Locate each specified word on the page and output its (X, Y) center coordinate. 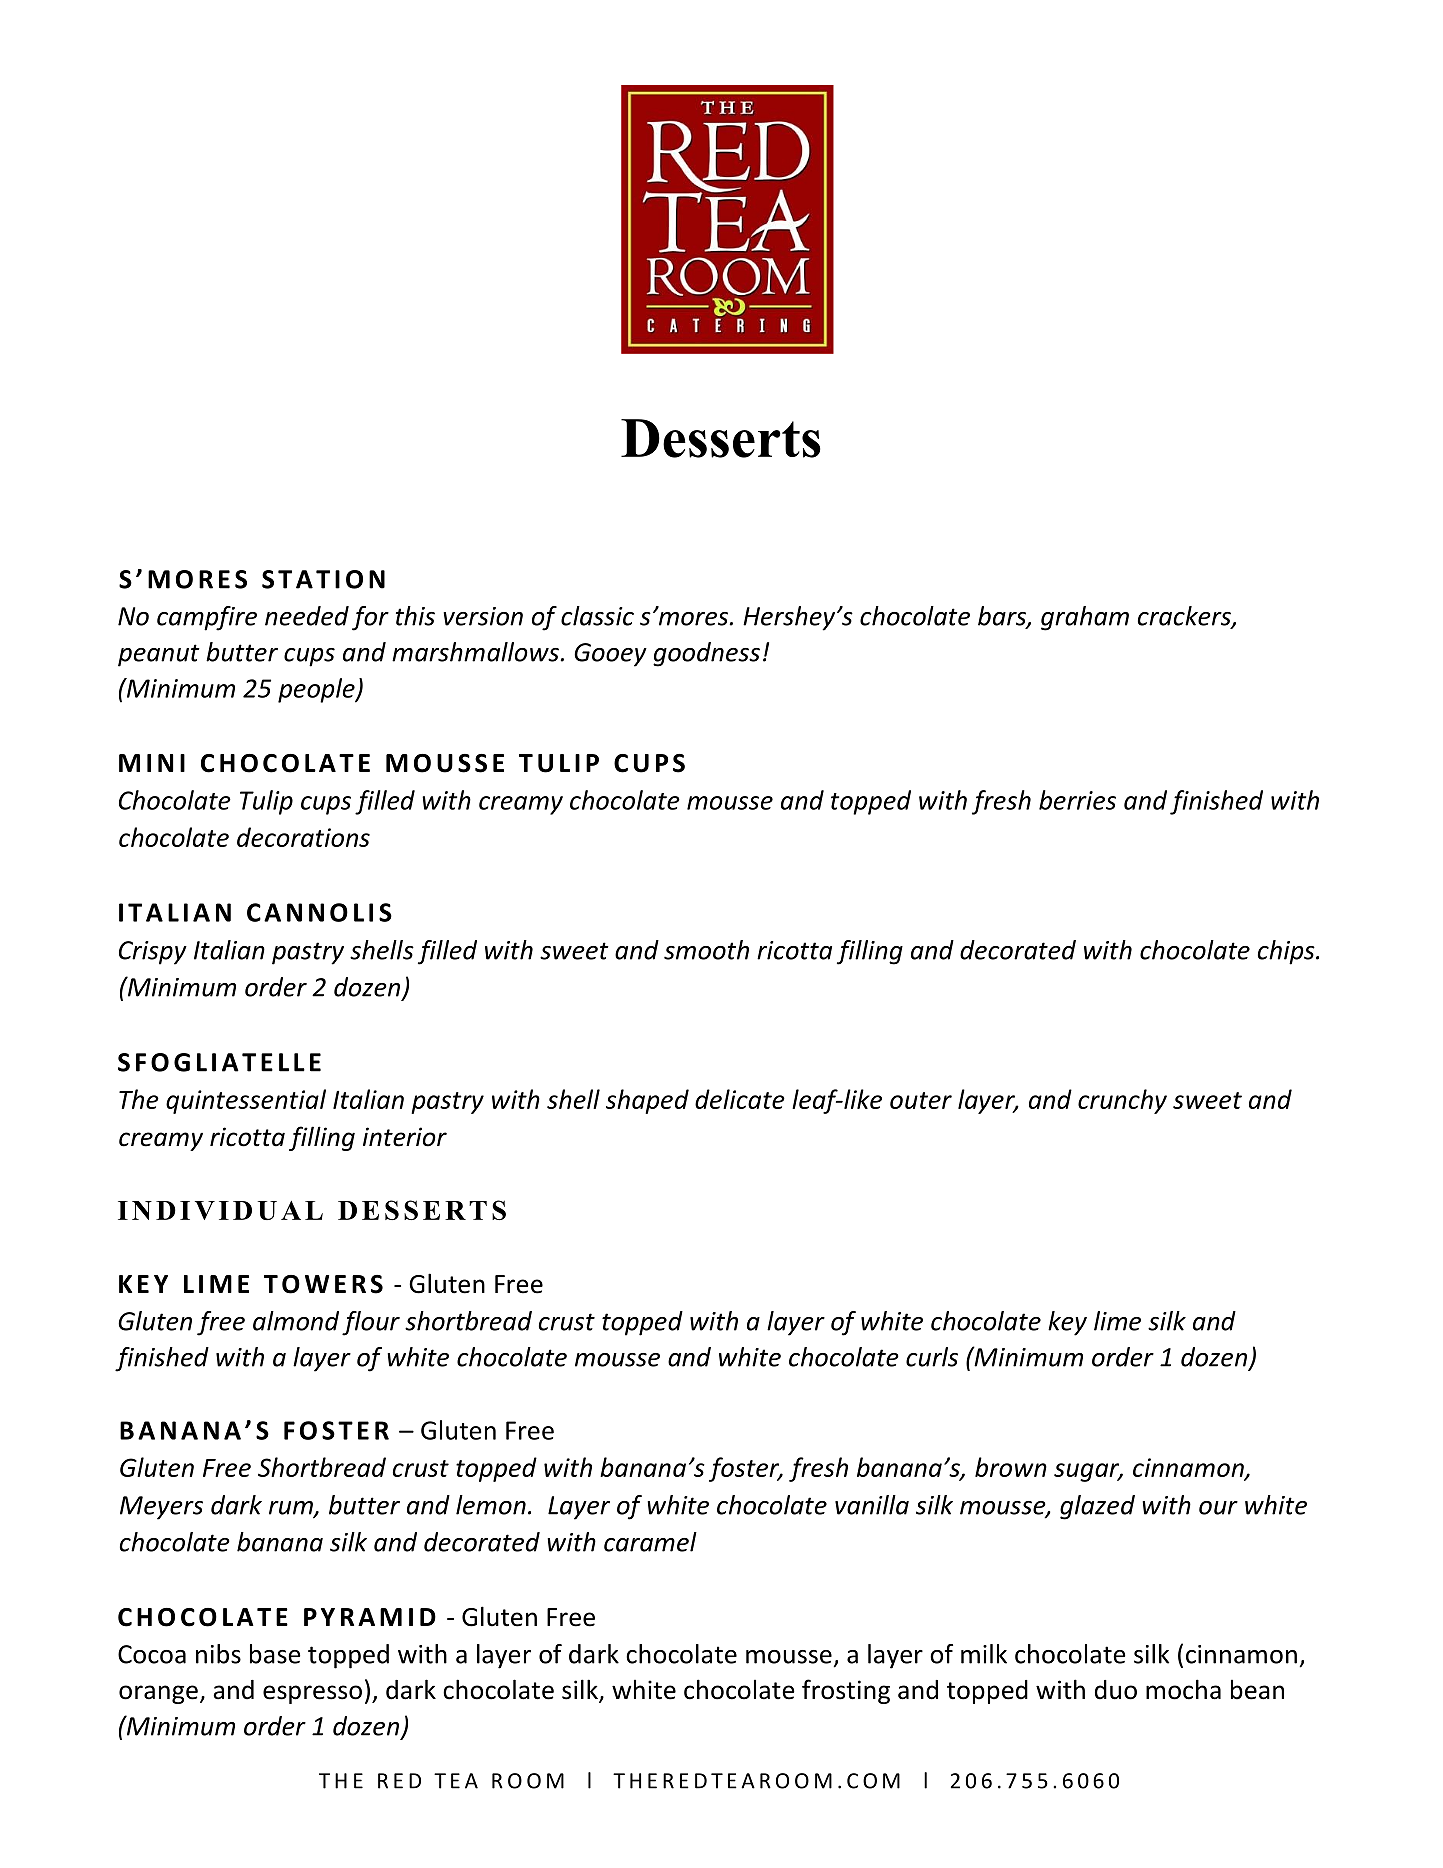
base (275, 1654)
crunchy (1122, 1101)
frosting (846, 1691)
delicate (740, 1099)
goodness (706, 654)
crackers (1185, 617)
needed (307, 616)
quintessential (246, 1101)
